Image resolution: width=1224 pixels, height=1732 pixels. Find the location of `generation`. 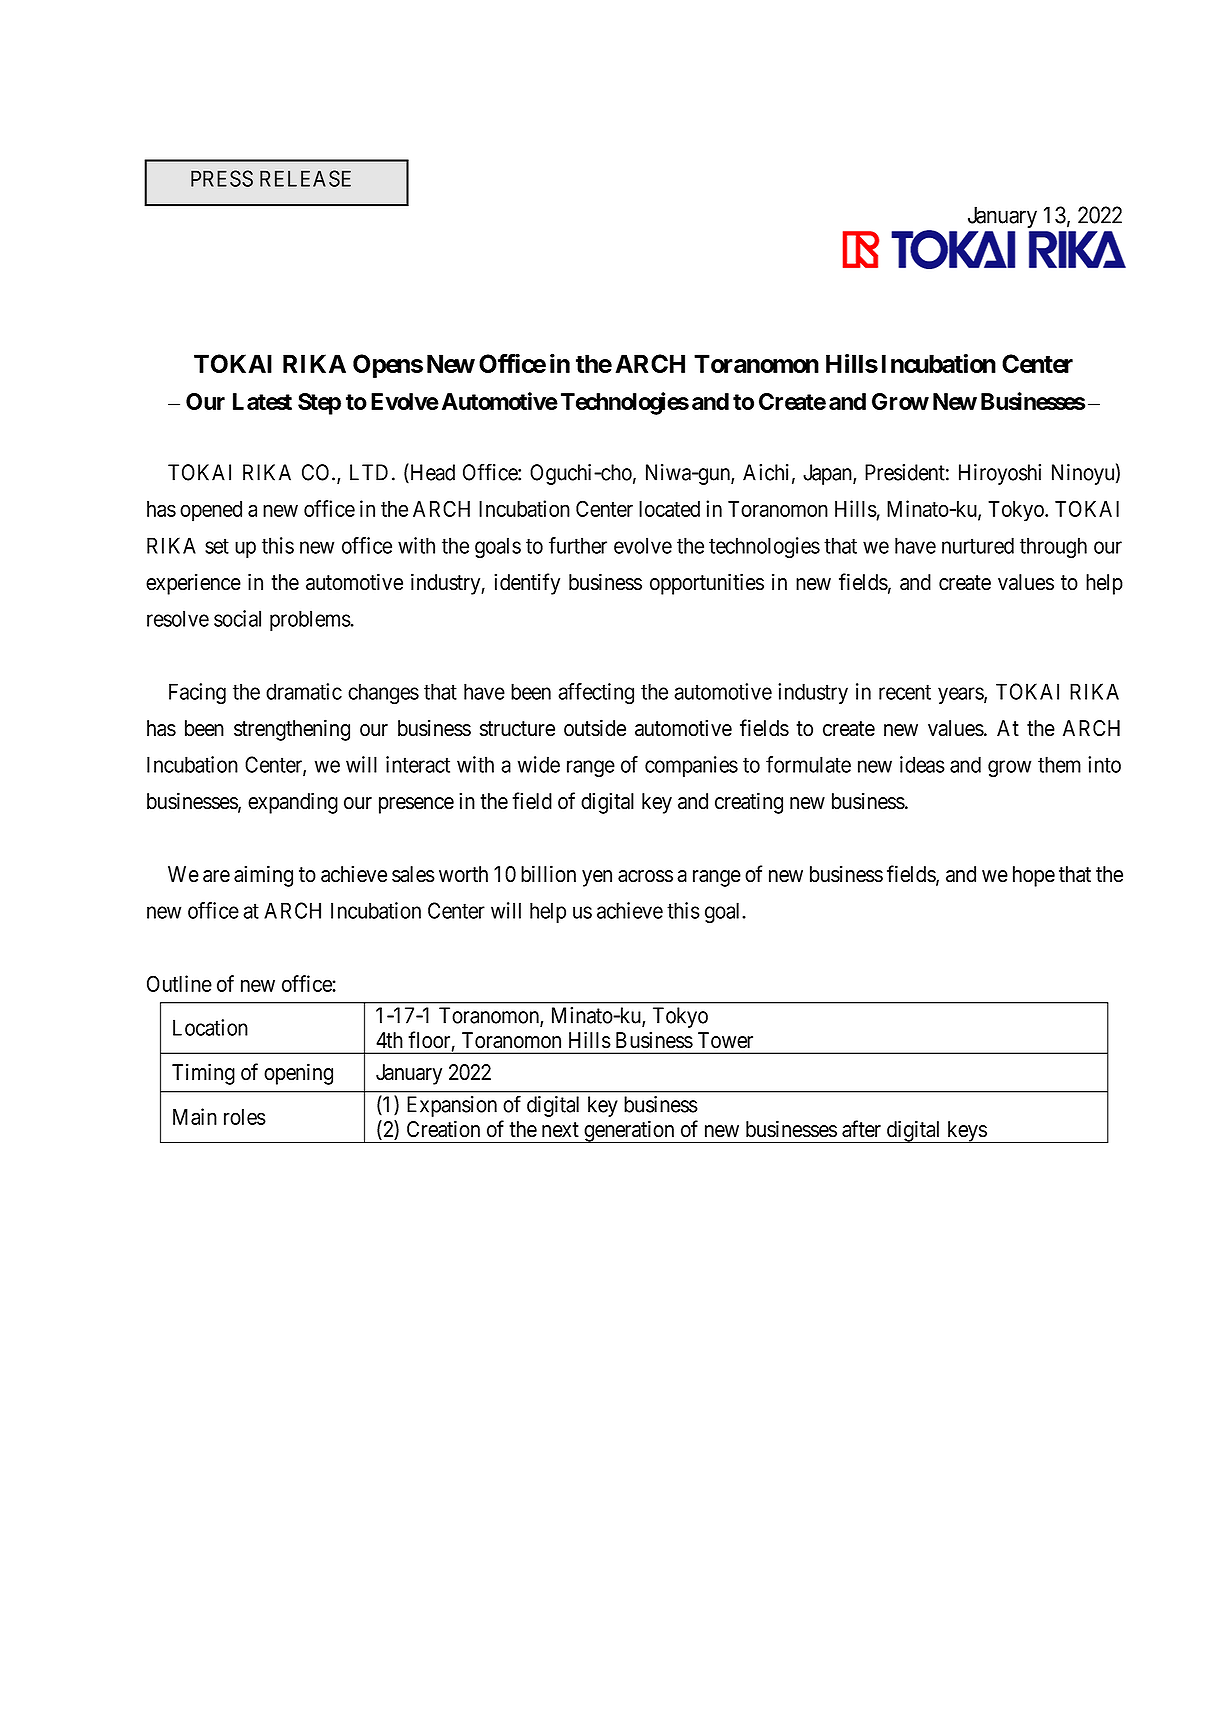

generation is located at coordinates (629, 1131).
